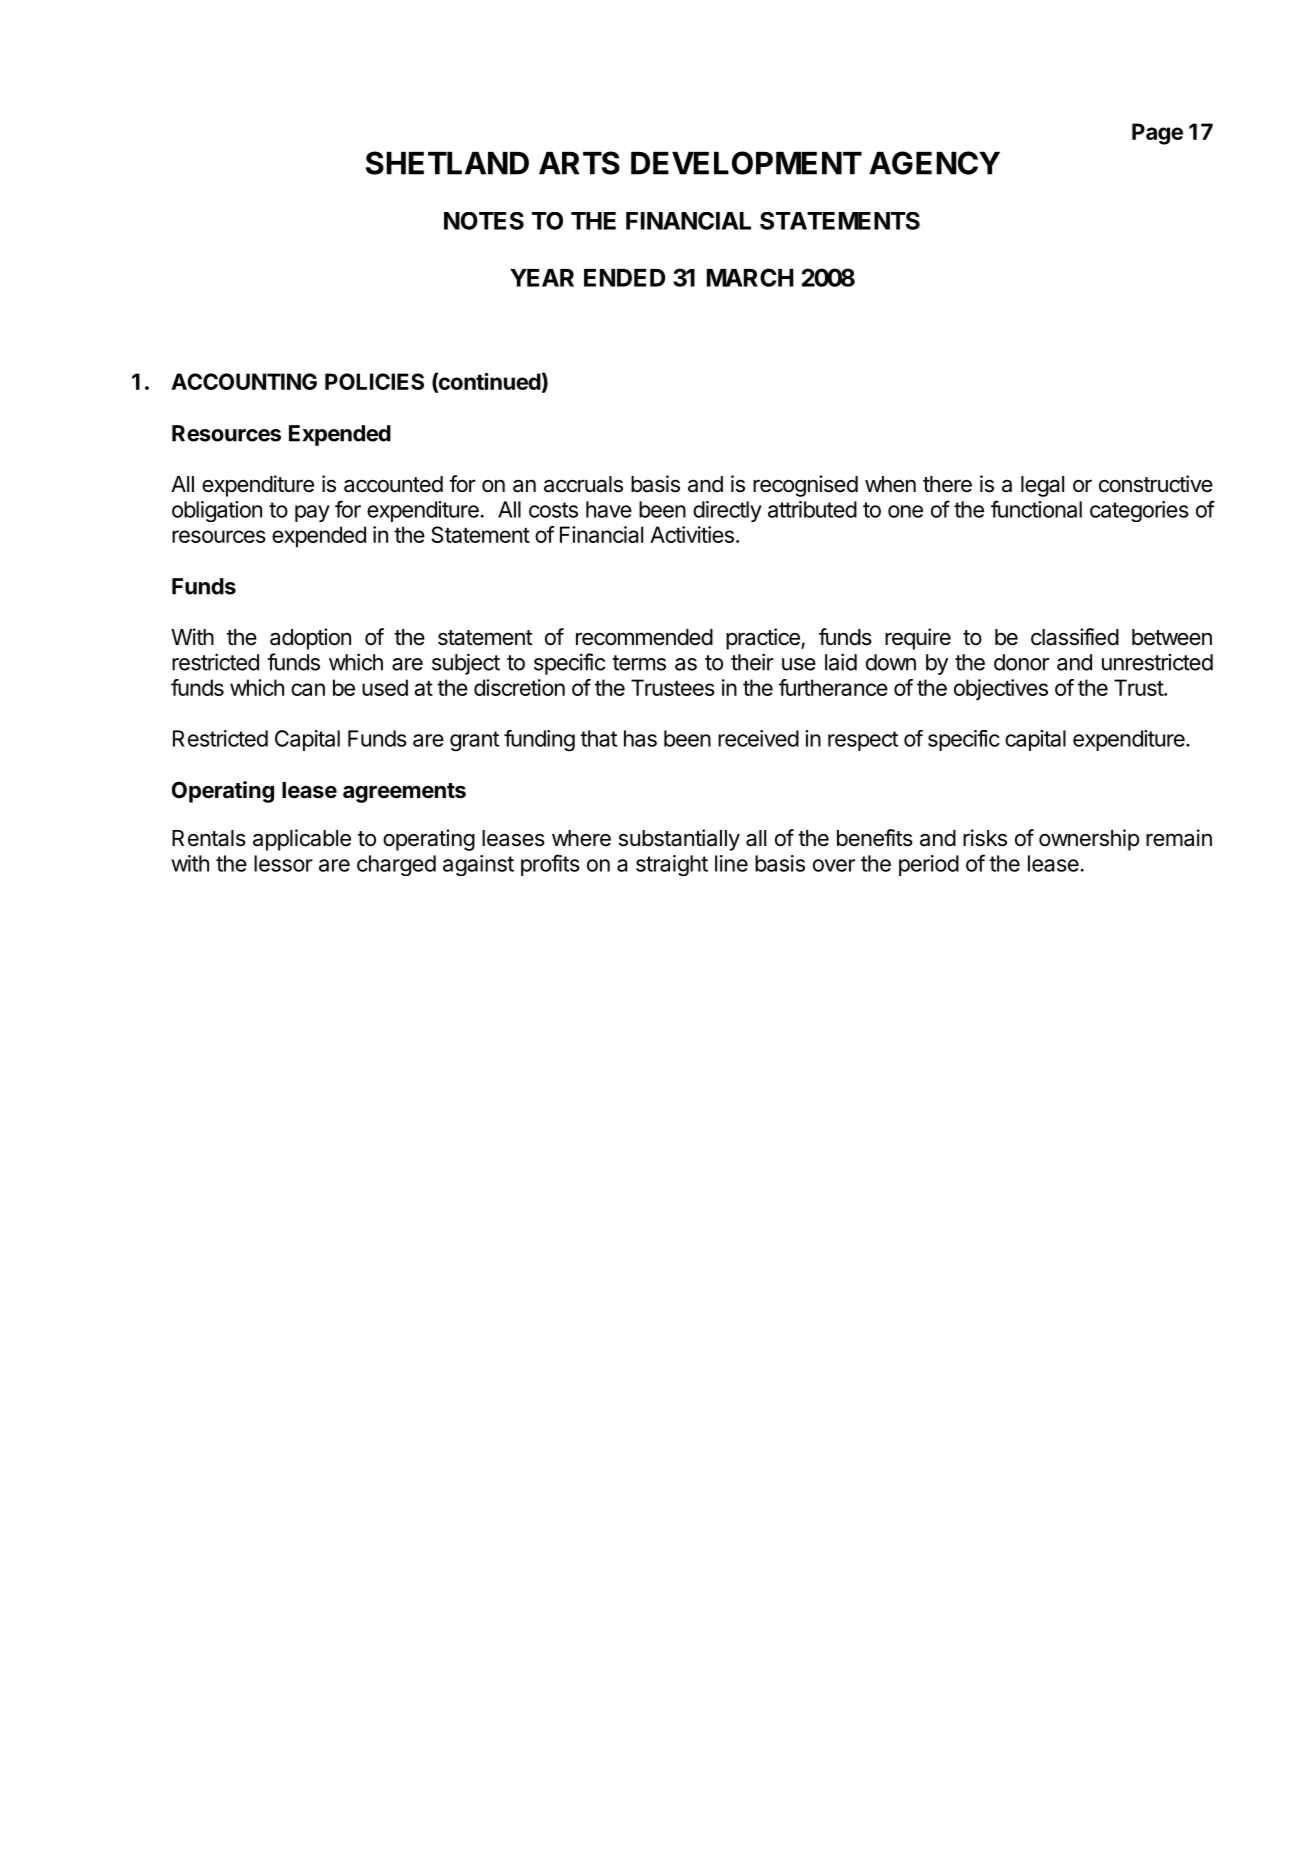  Describe the element at coordinates (639, 663) in the screenshot. I see `terms` at that location.
